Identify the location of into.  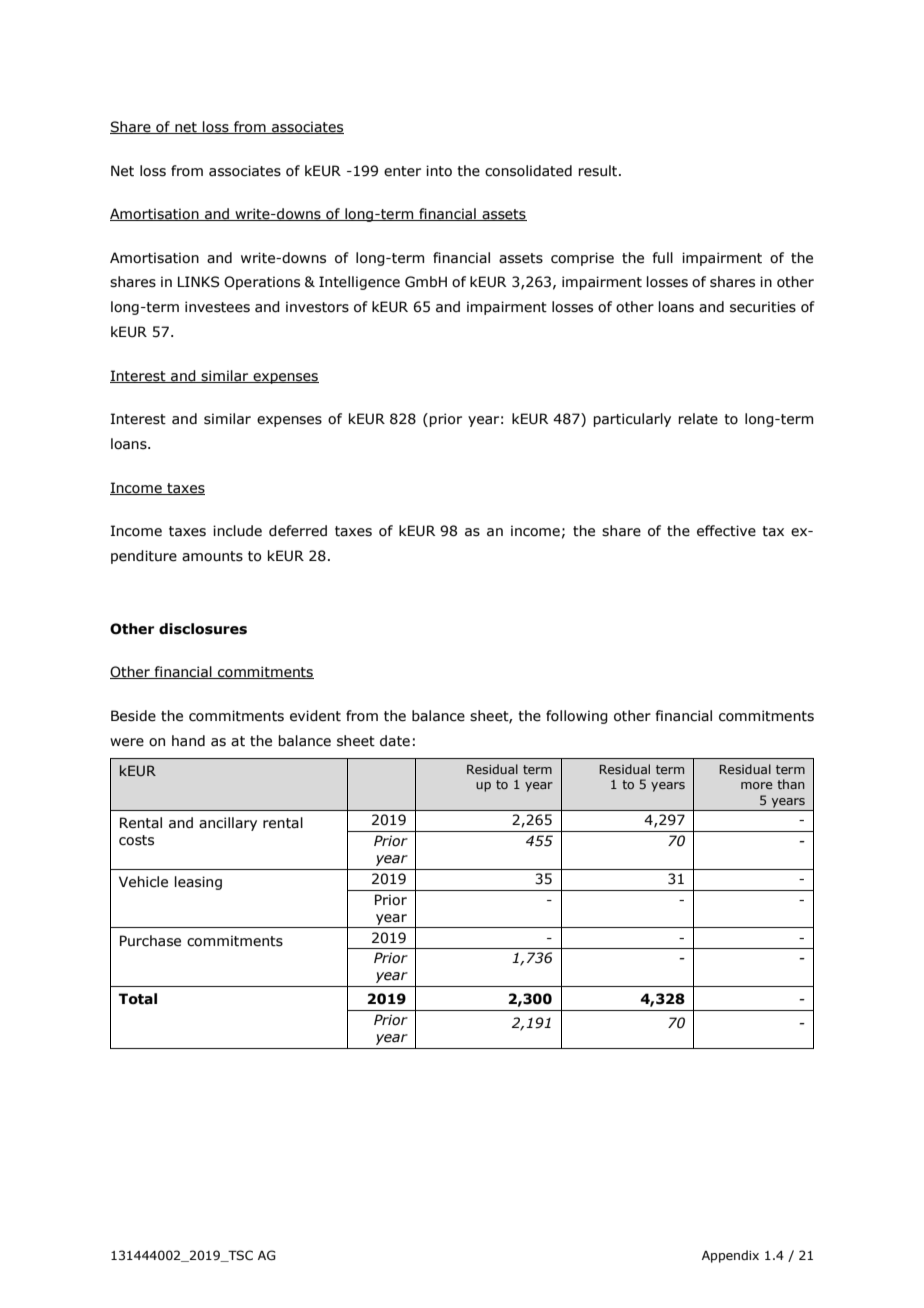
(439, 171).
